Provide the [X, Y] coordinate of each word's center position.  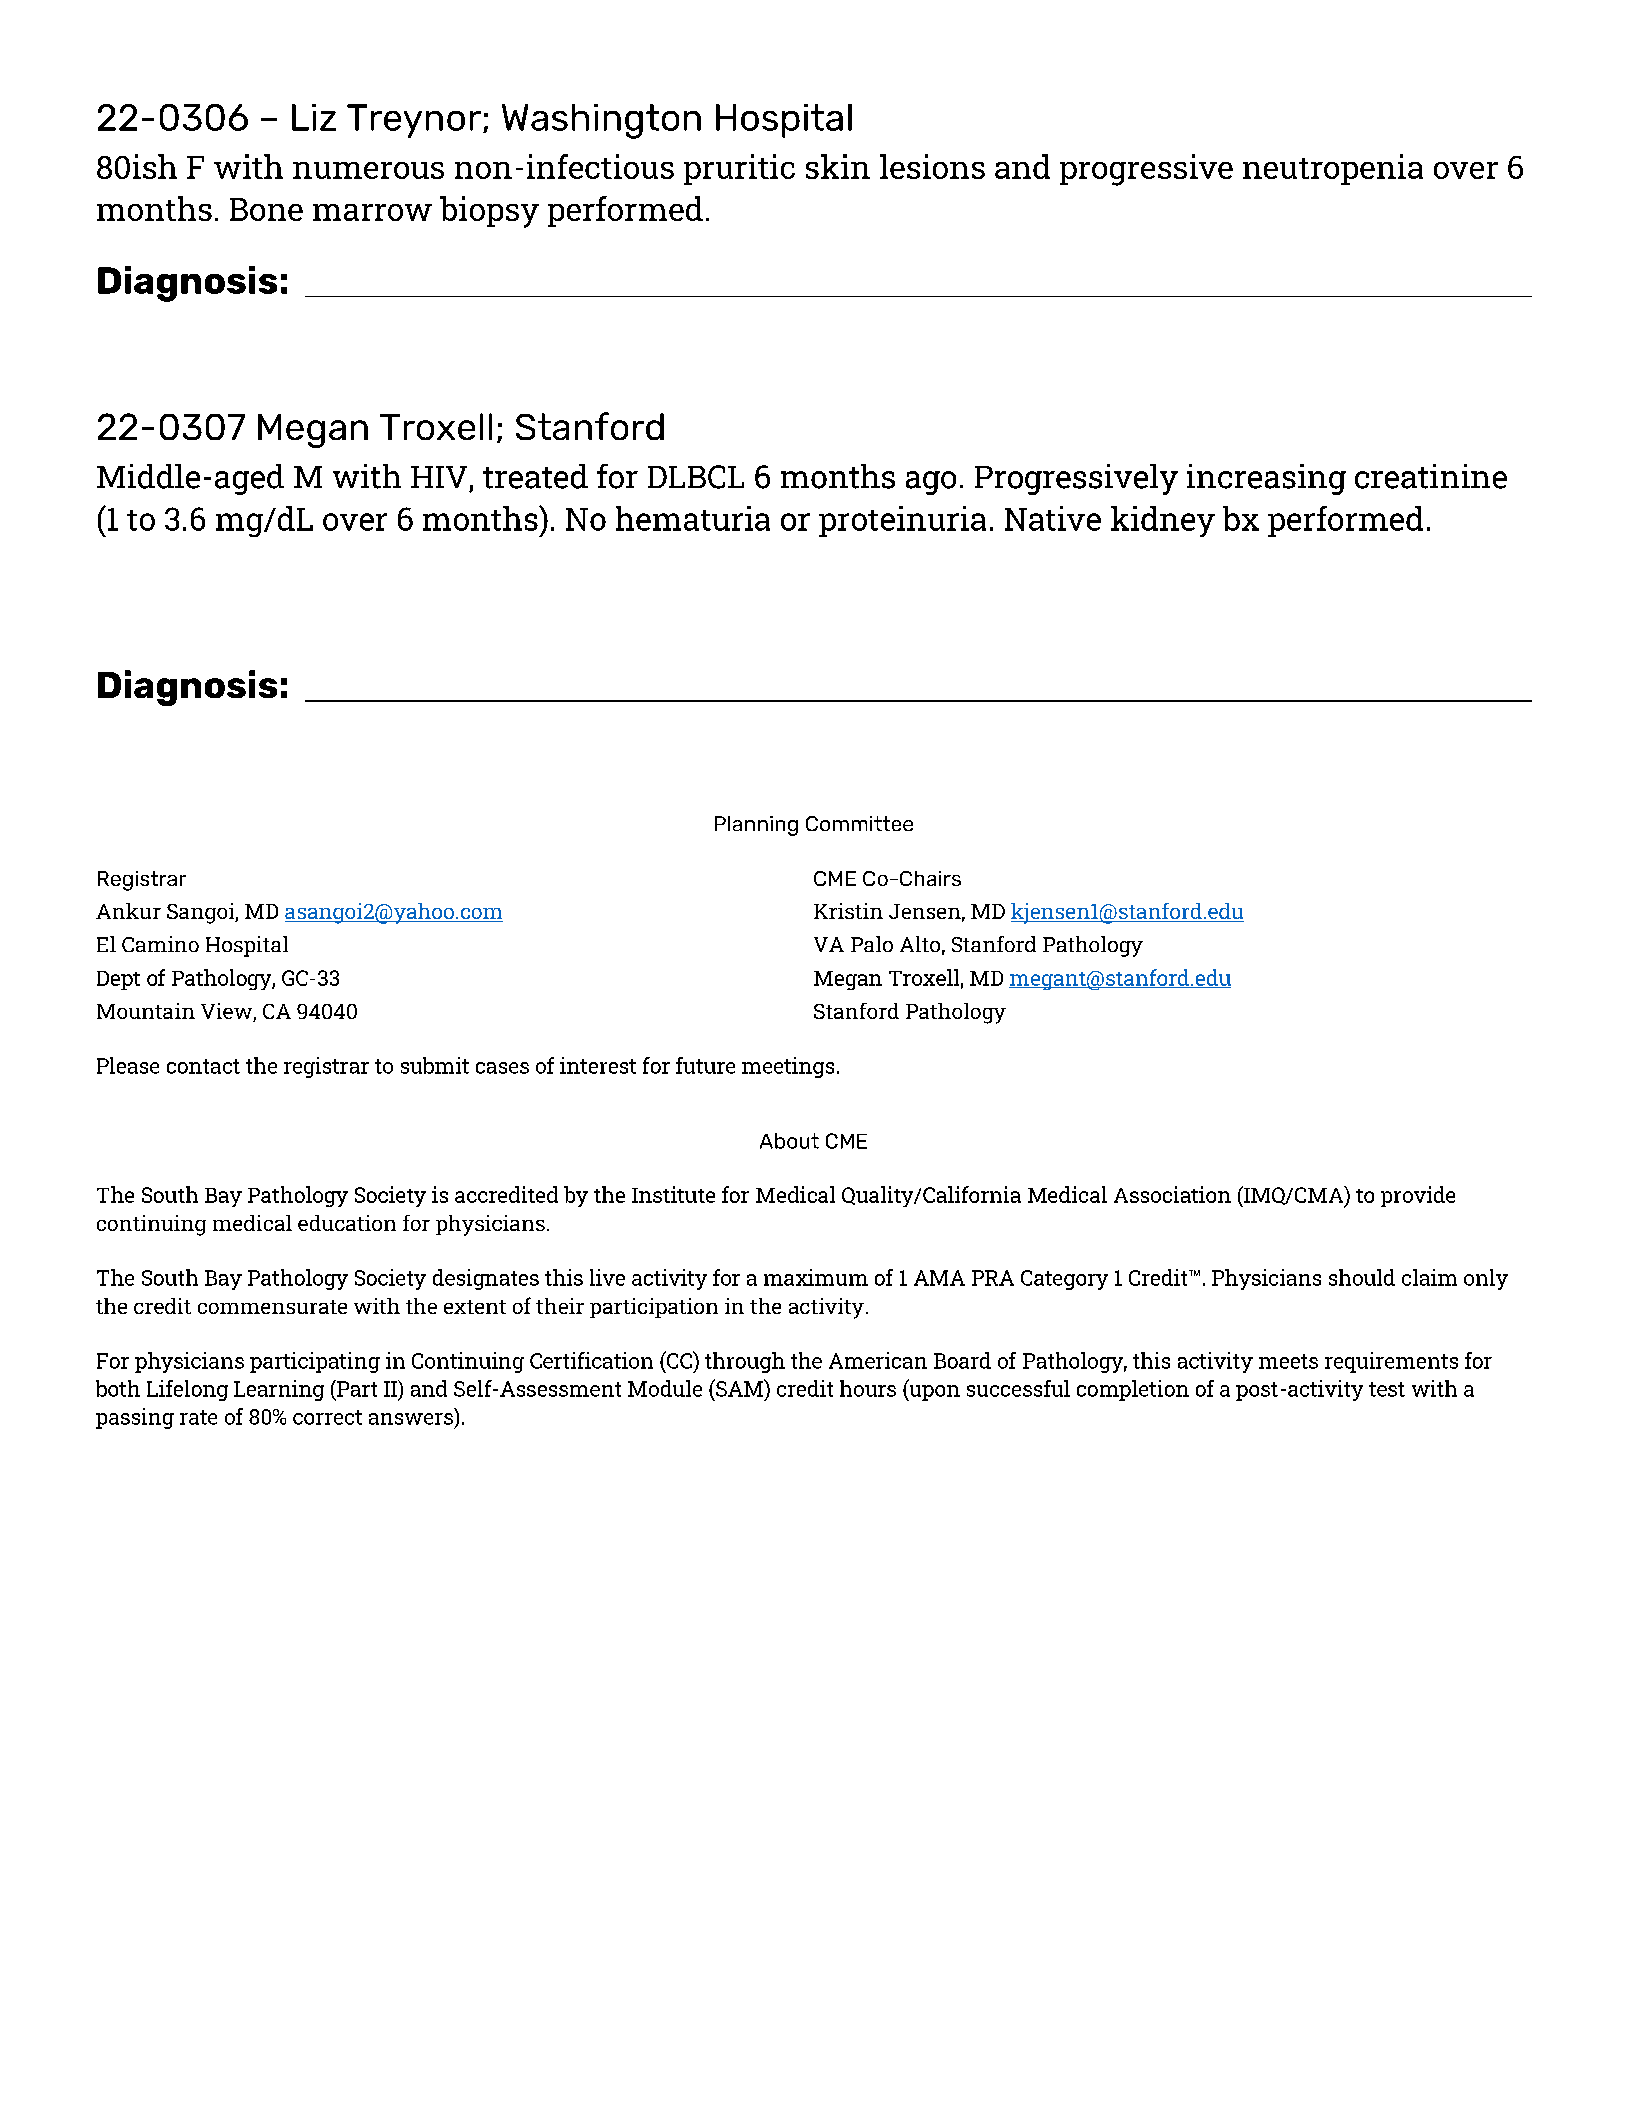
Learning [279, 1390]
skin [838, 166]
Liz [314, 117]
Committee [859, 823]
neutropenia [1333, 169]
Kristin [848, 911]
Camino [160, 944]
